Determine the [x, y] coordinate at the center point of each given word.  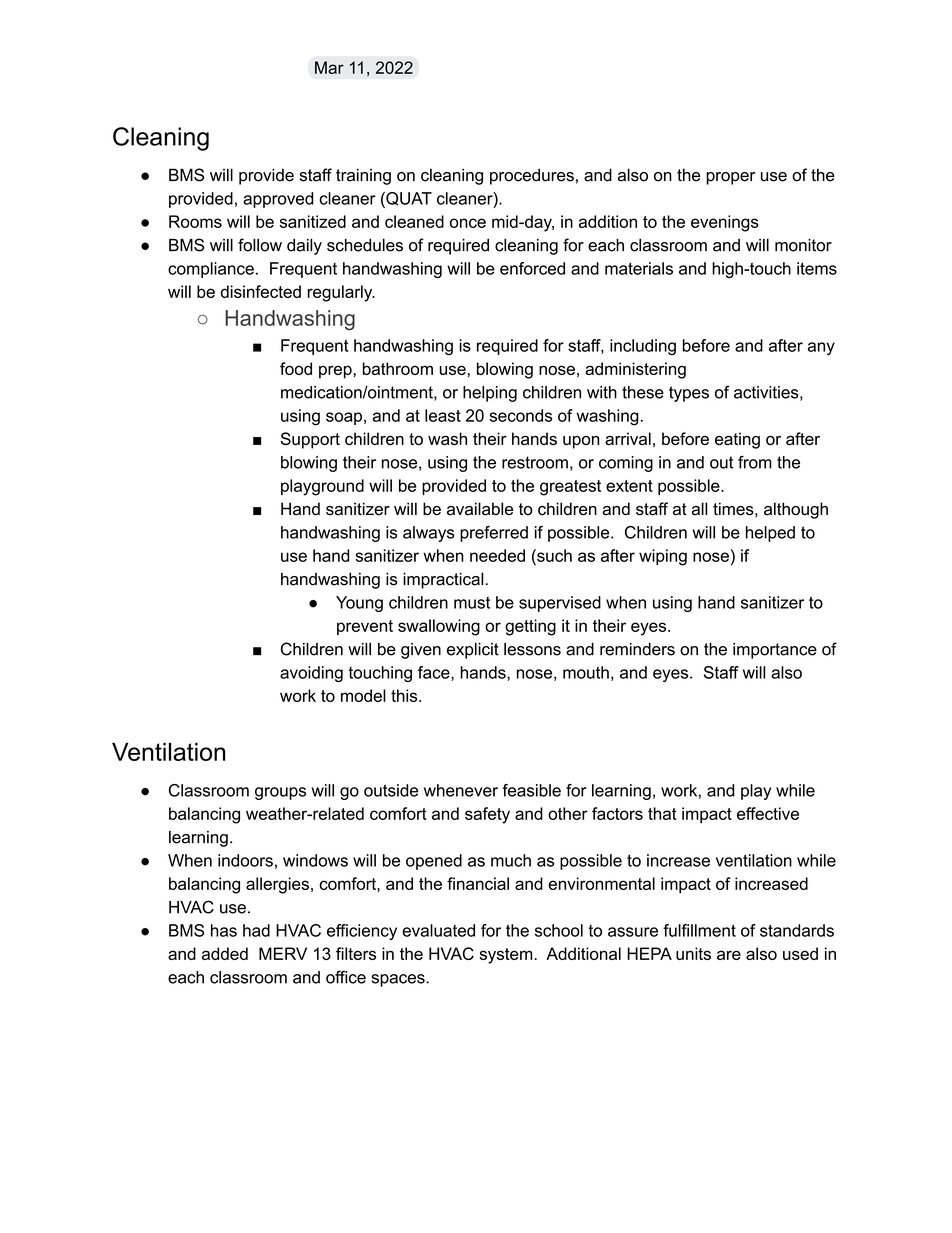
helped [770, 534]
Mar [329, 67]
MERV [283, 953]
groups [280, 793]
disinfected [261, 291]
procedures [532, 176]
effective [768, 813]
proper [730, 178]
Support [310, 440]
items [817, 268]
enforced [532, 268]
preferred [494, 534]
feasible [531, 790]
